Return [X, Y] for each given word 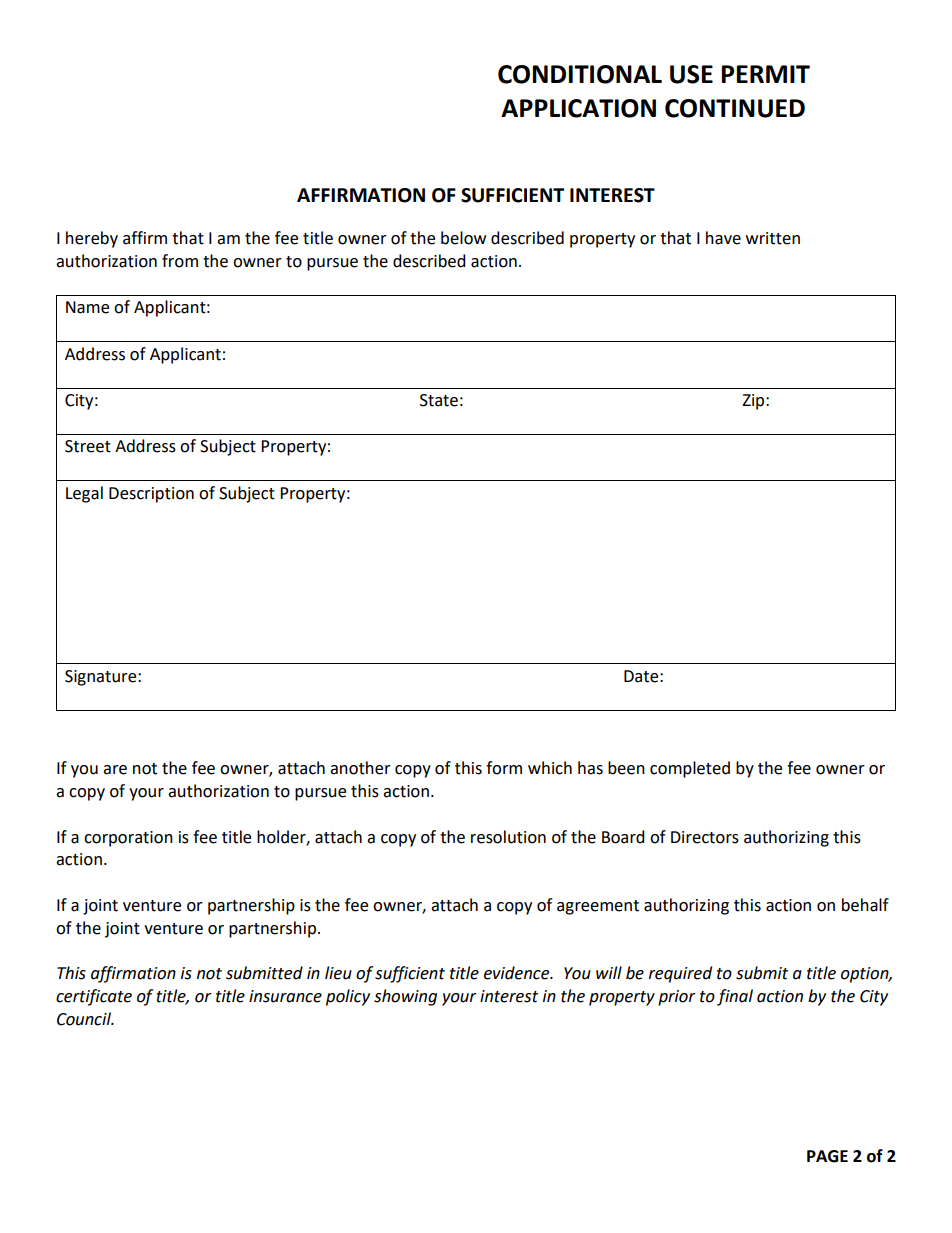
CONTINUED [735, 108]
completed [690, 769]
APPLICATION [578, 108]
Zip [754, 402]
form [504, 768]
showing [405, 997]
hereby [92, 239]
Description [151, 495]
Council [85, 1019]
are [115, 770]
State [439, 400]
